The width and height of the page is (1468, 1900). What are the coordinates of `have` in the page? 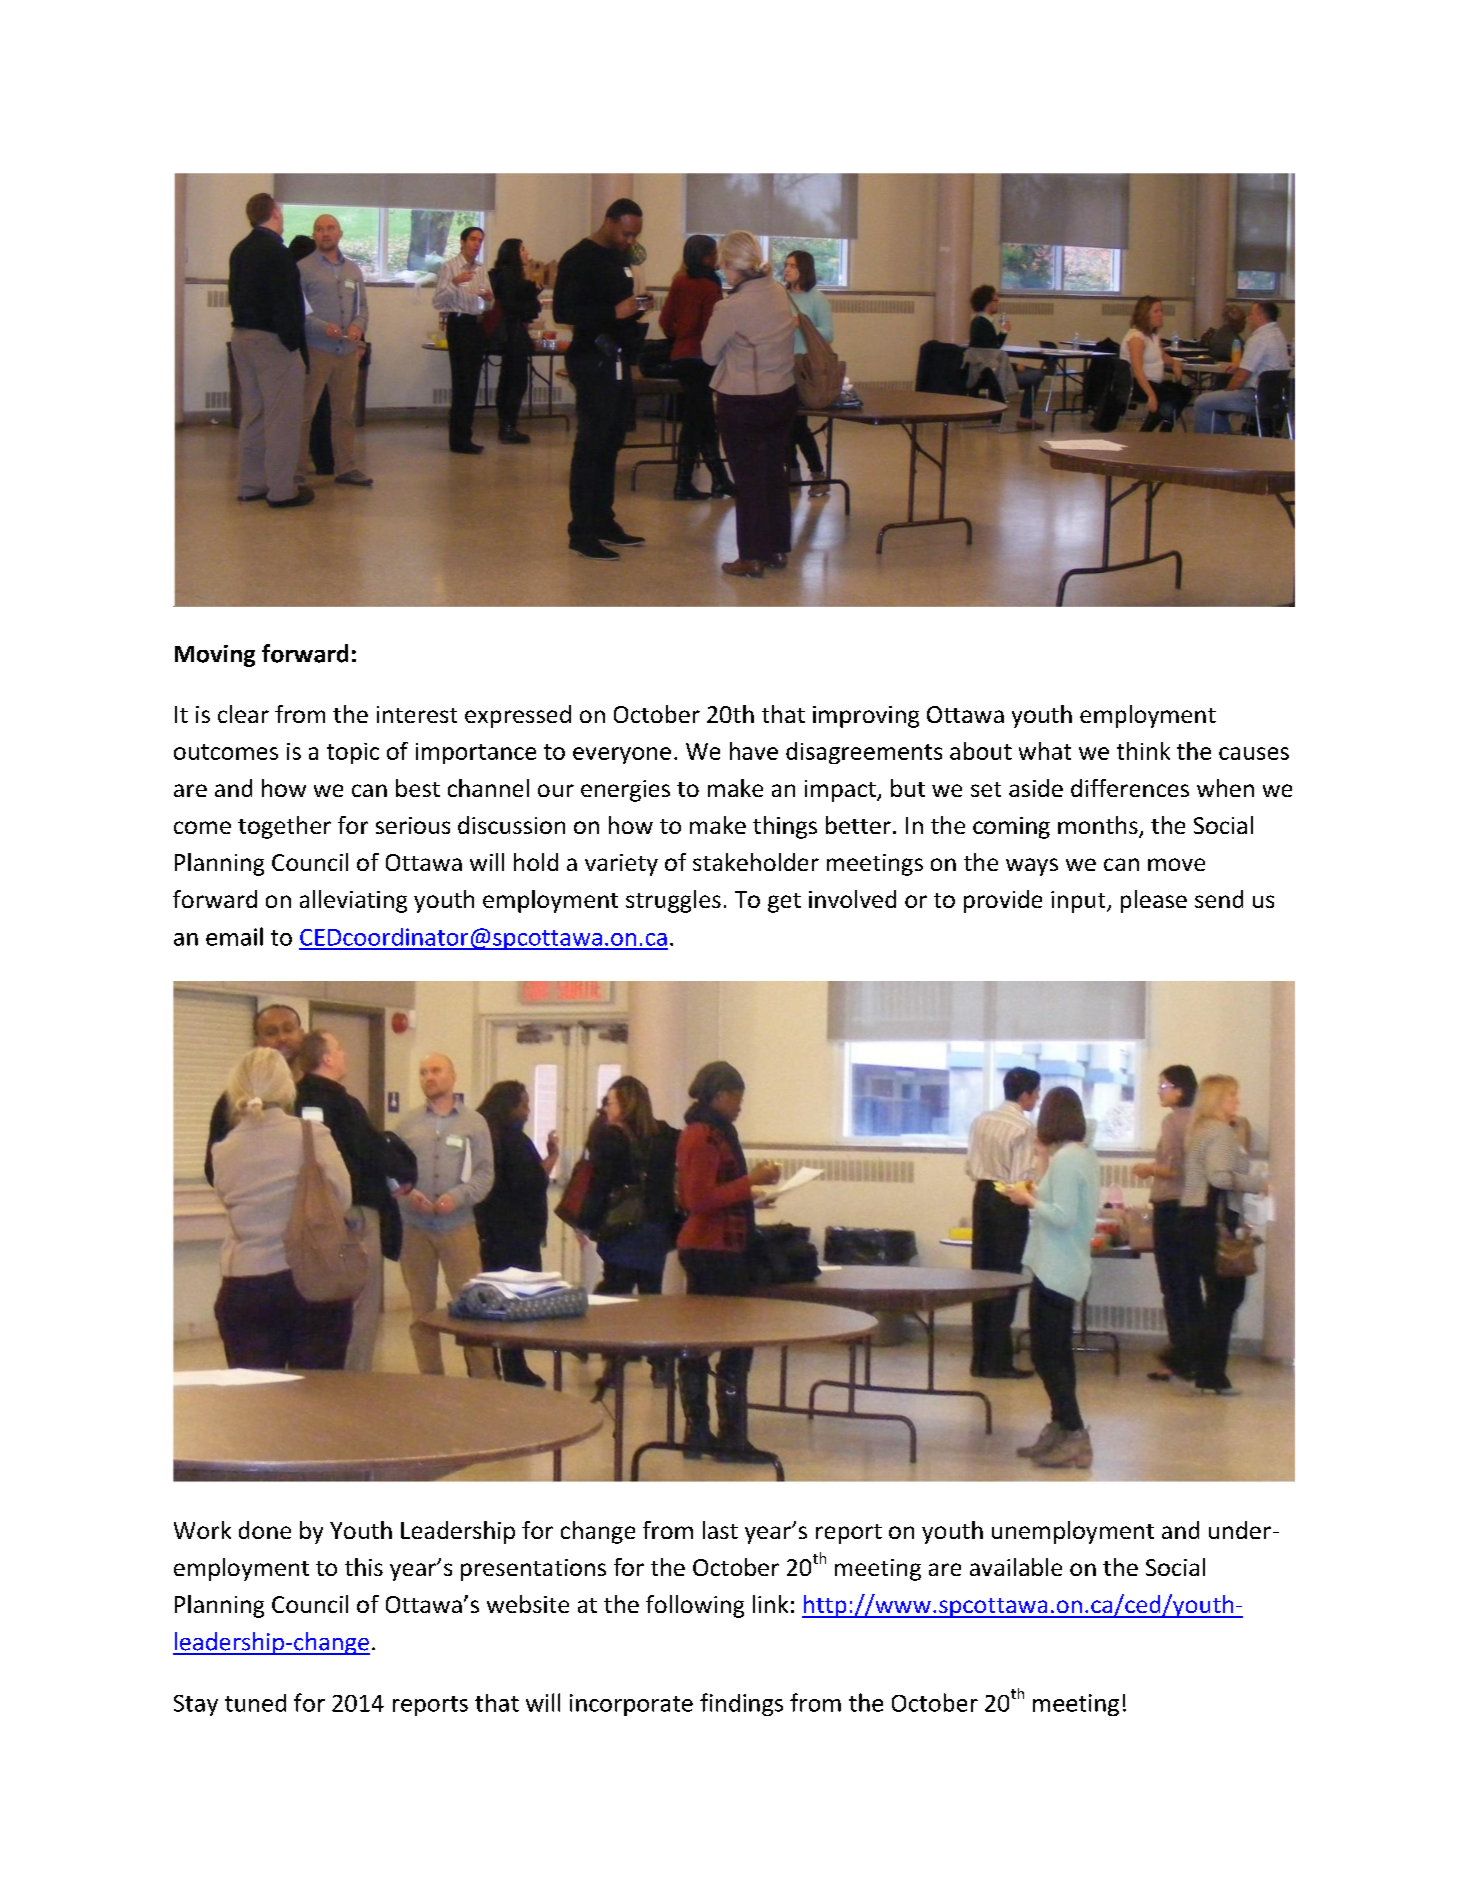 It's located at (754, 751).
